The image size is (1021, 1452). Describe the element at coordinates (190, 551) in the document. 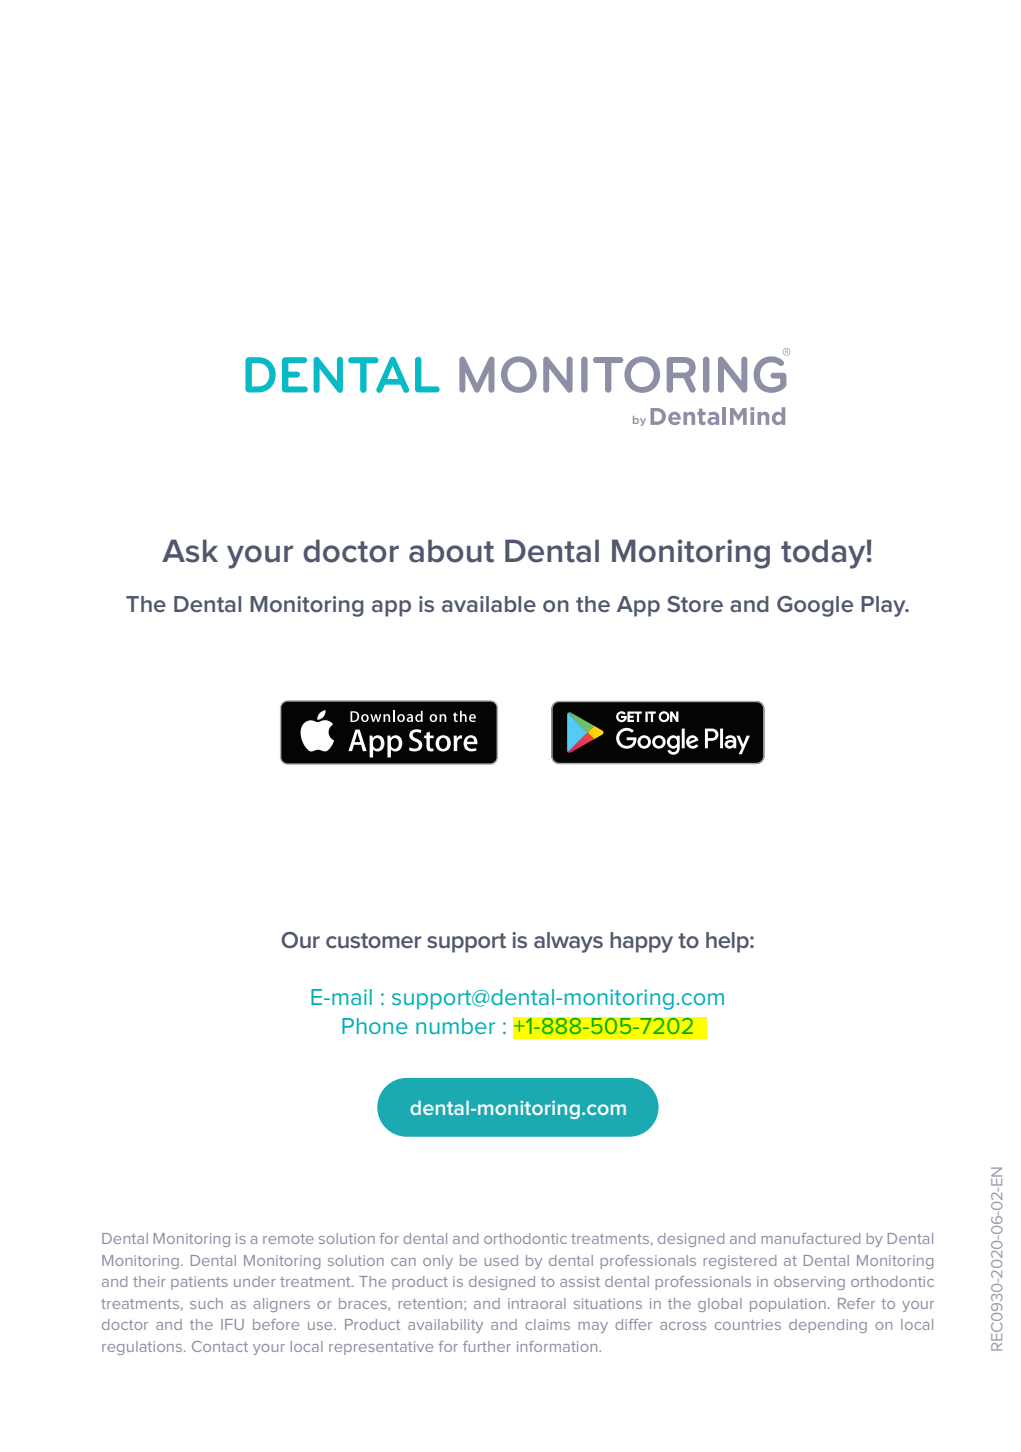

I see `Ask` at that location.
